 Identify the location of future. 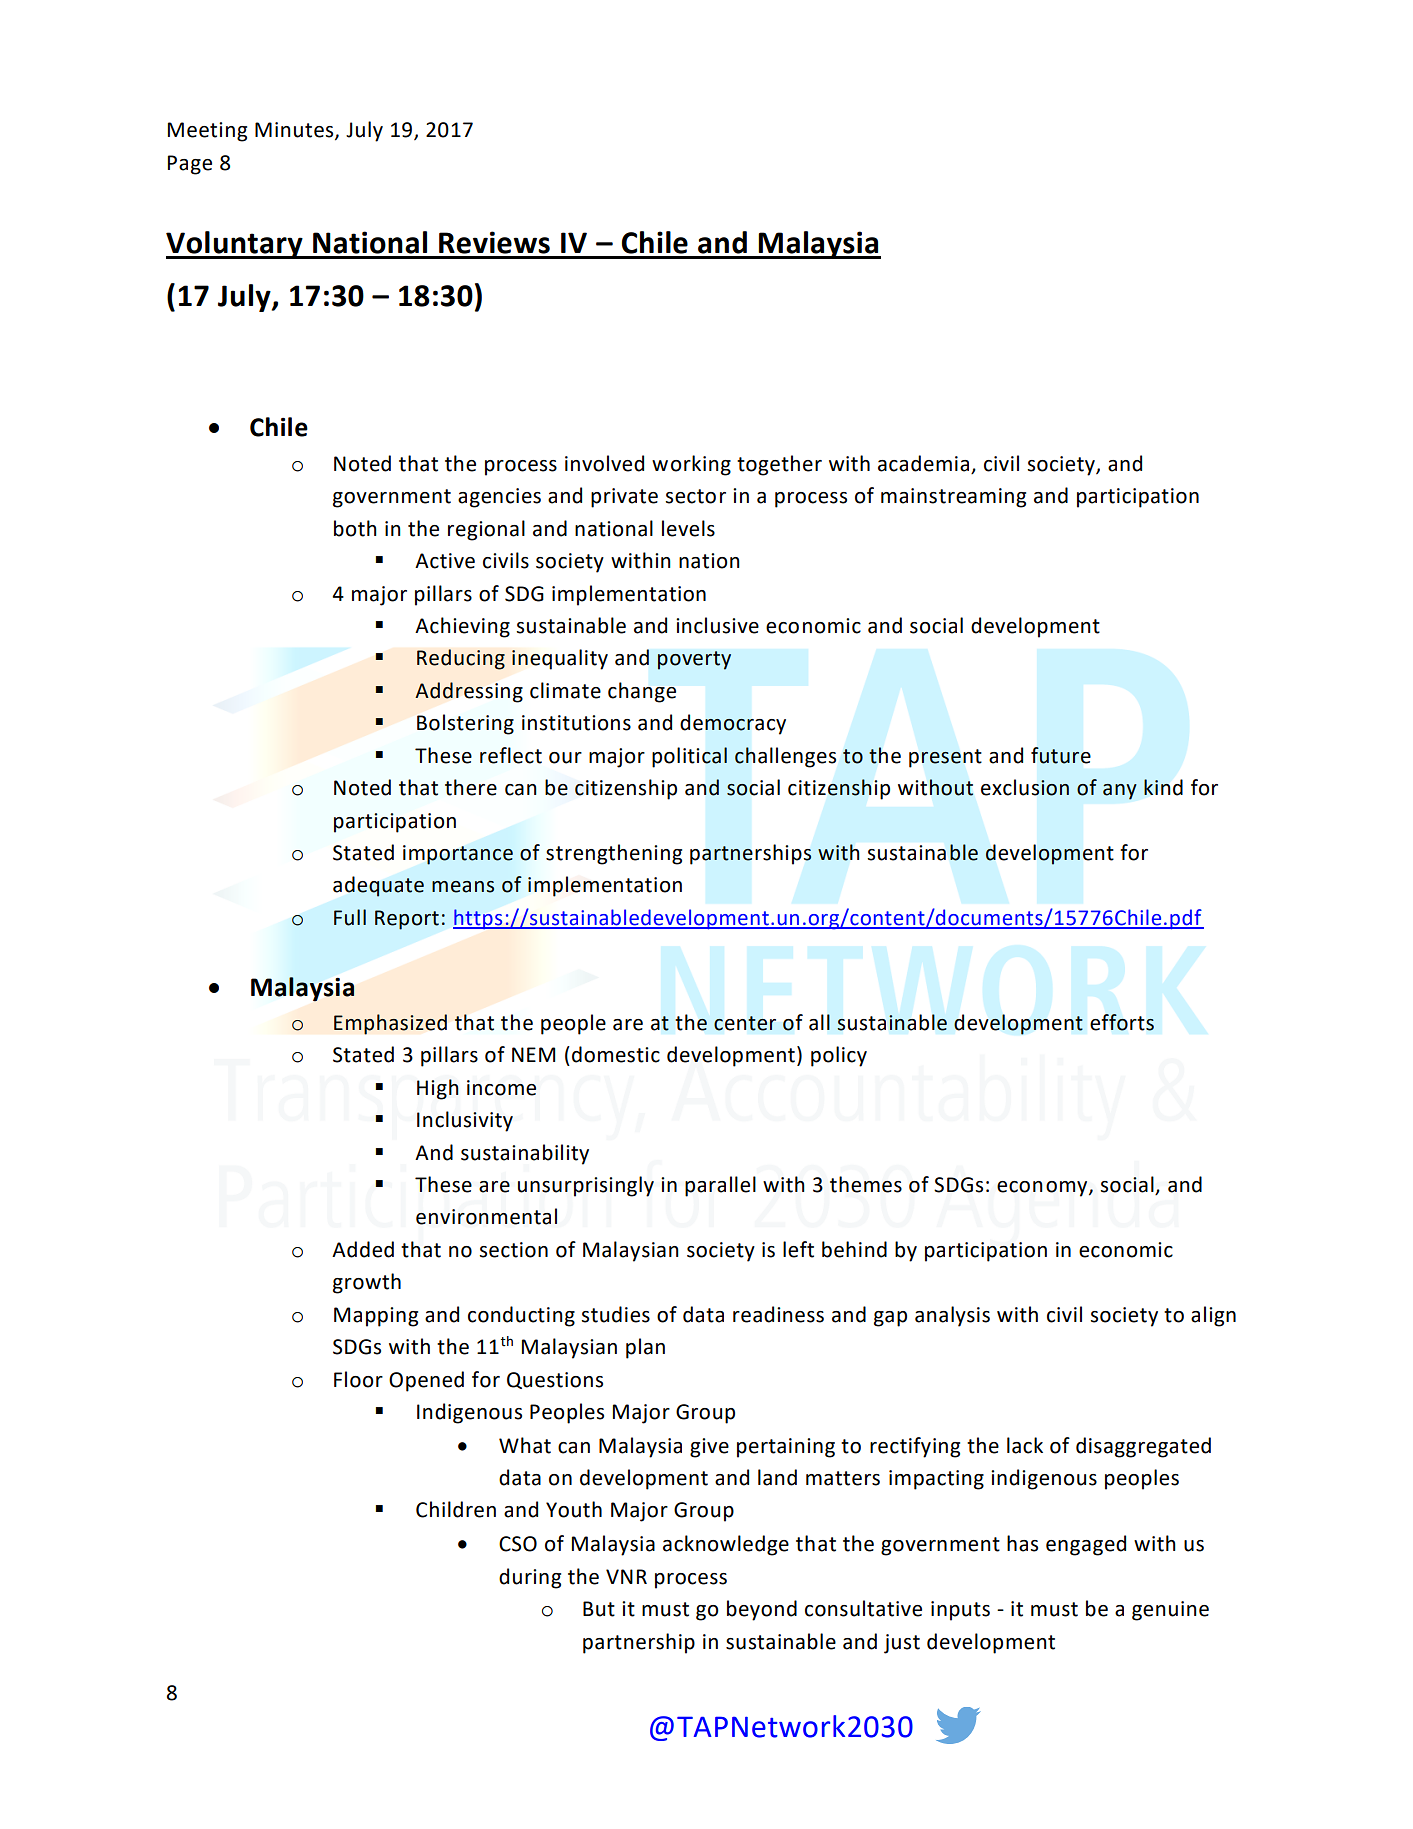
(1061, 755).
